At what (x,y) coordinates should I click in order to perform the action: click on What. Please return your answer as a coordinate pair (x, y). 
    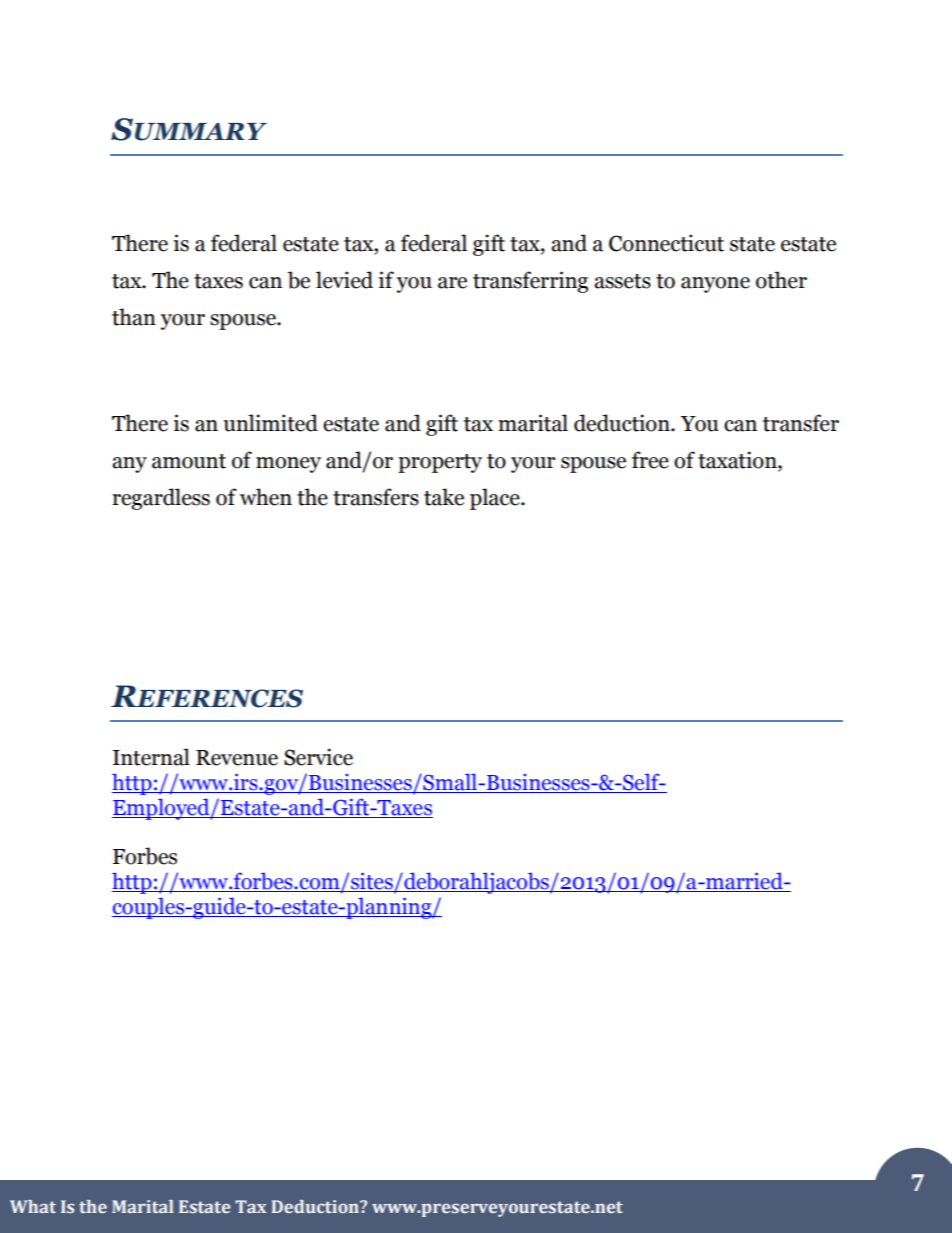
    Looking at the image, I should click on (33, 1206).
